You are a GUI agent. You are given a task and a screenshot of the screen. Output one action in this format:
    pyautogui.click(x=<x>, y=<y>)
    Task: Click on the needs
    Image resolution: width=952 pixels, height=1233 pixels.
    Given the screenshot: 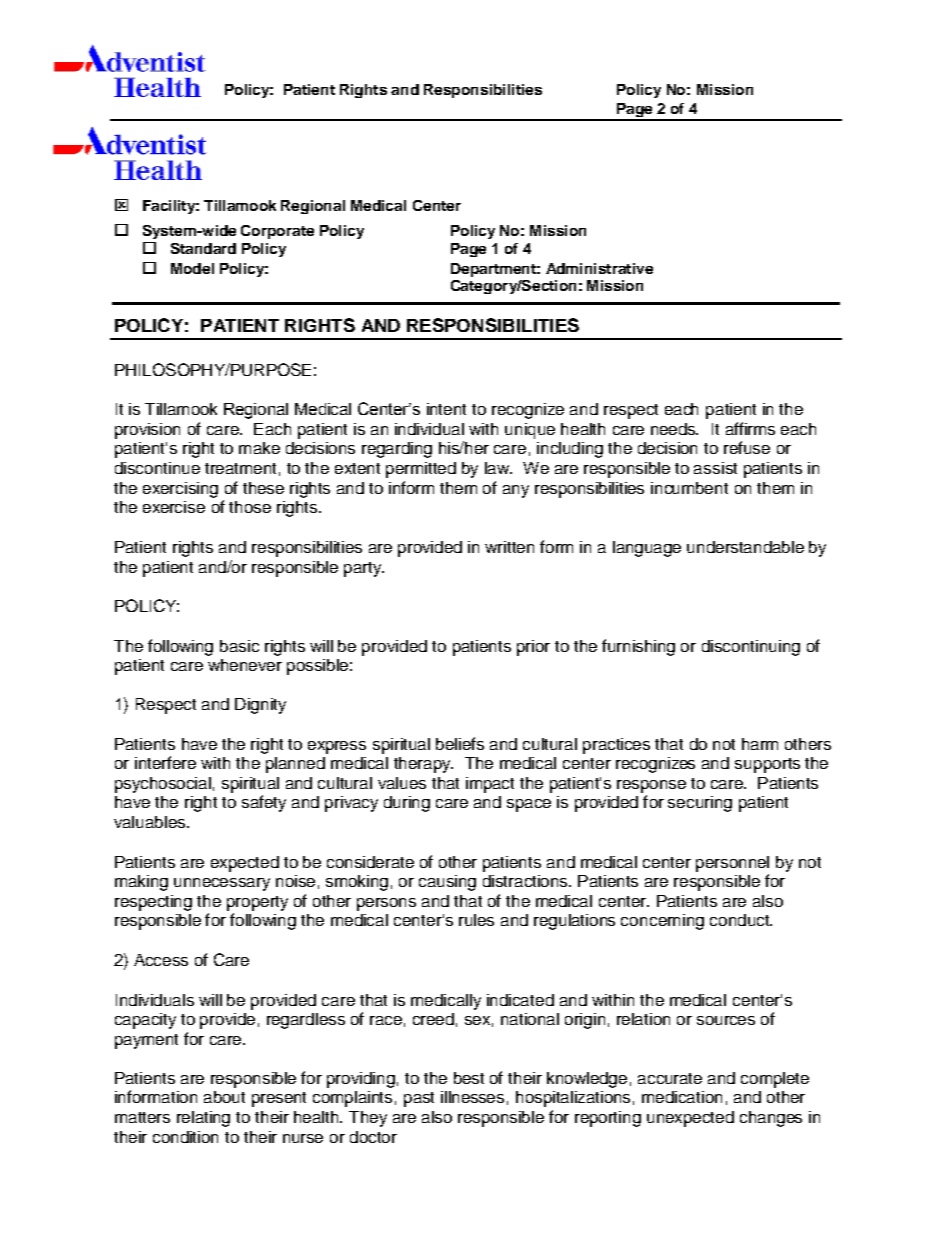 What is the action you would take?
    pyautogui.click(x=674, y=429)
